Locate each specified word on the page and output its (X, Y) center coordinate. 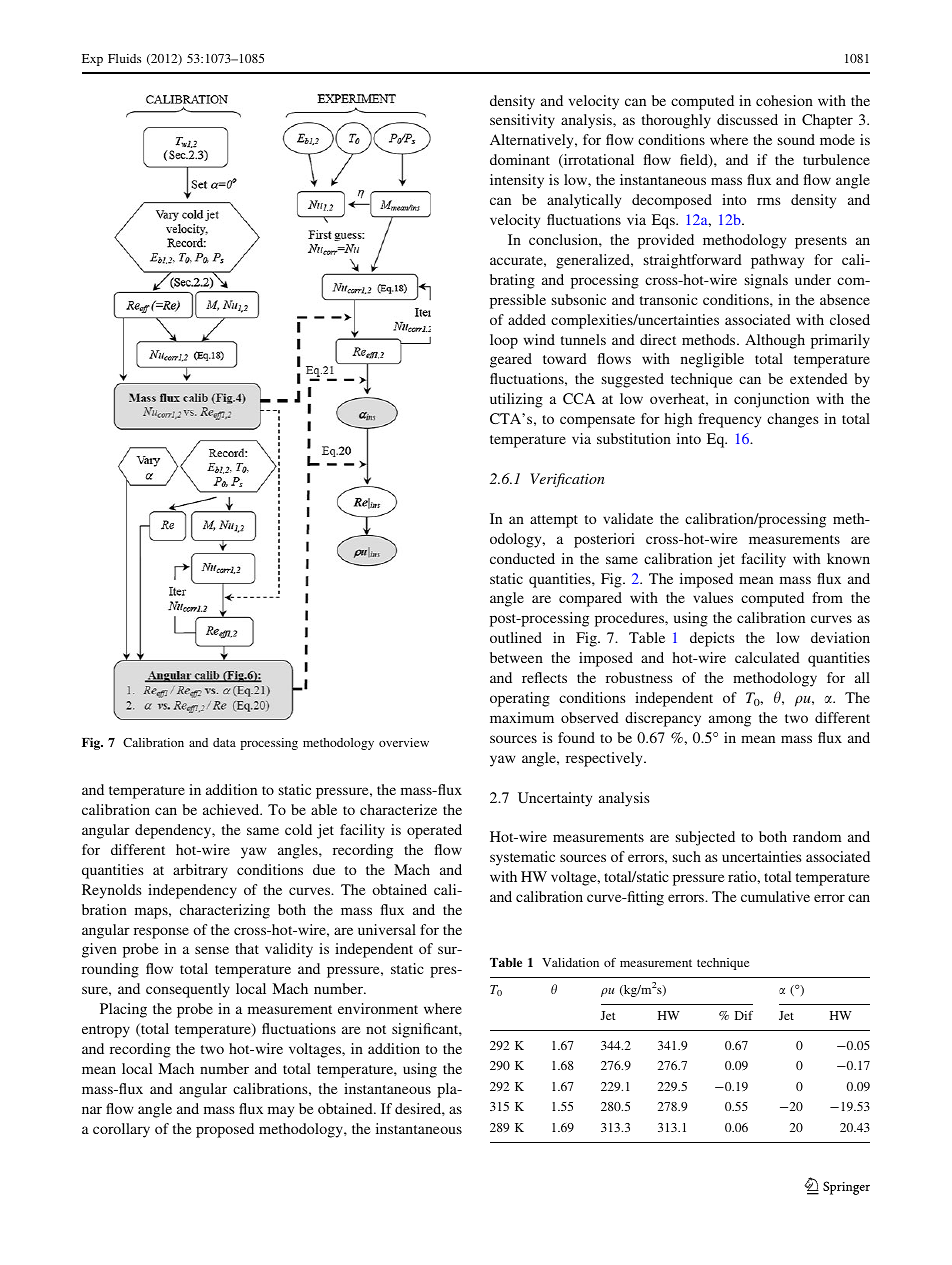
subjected (705, 838)
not (376, 1029)
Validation (570, 962)
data (224, 742)
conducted (522, 558)
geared (511, 360)
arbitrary (200, 871)
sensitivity (522, 121)
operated (434, 831)
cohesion (784, 100)
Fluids (124, 58)
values (713, 597)
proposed (225, 1130)
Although (775, 341)
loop (504, 341)
